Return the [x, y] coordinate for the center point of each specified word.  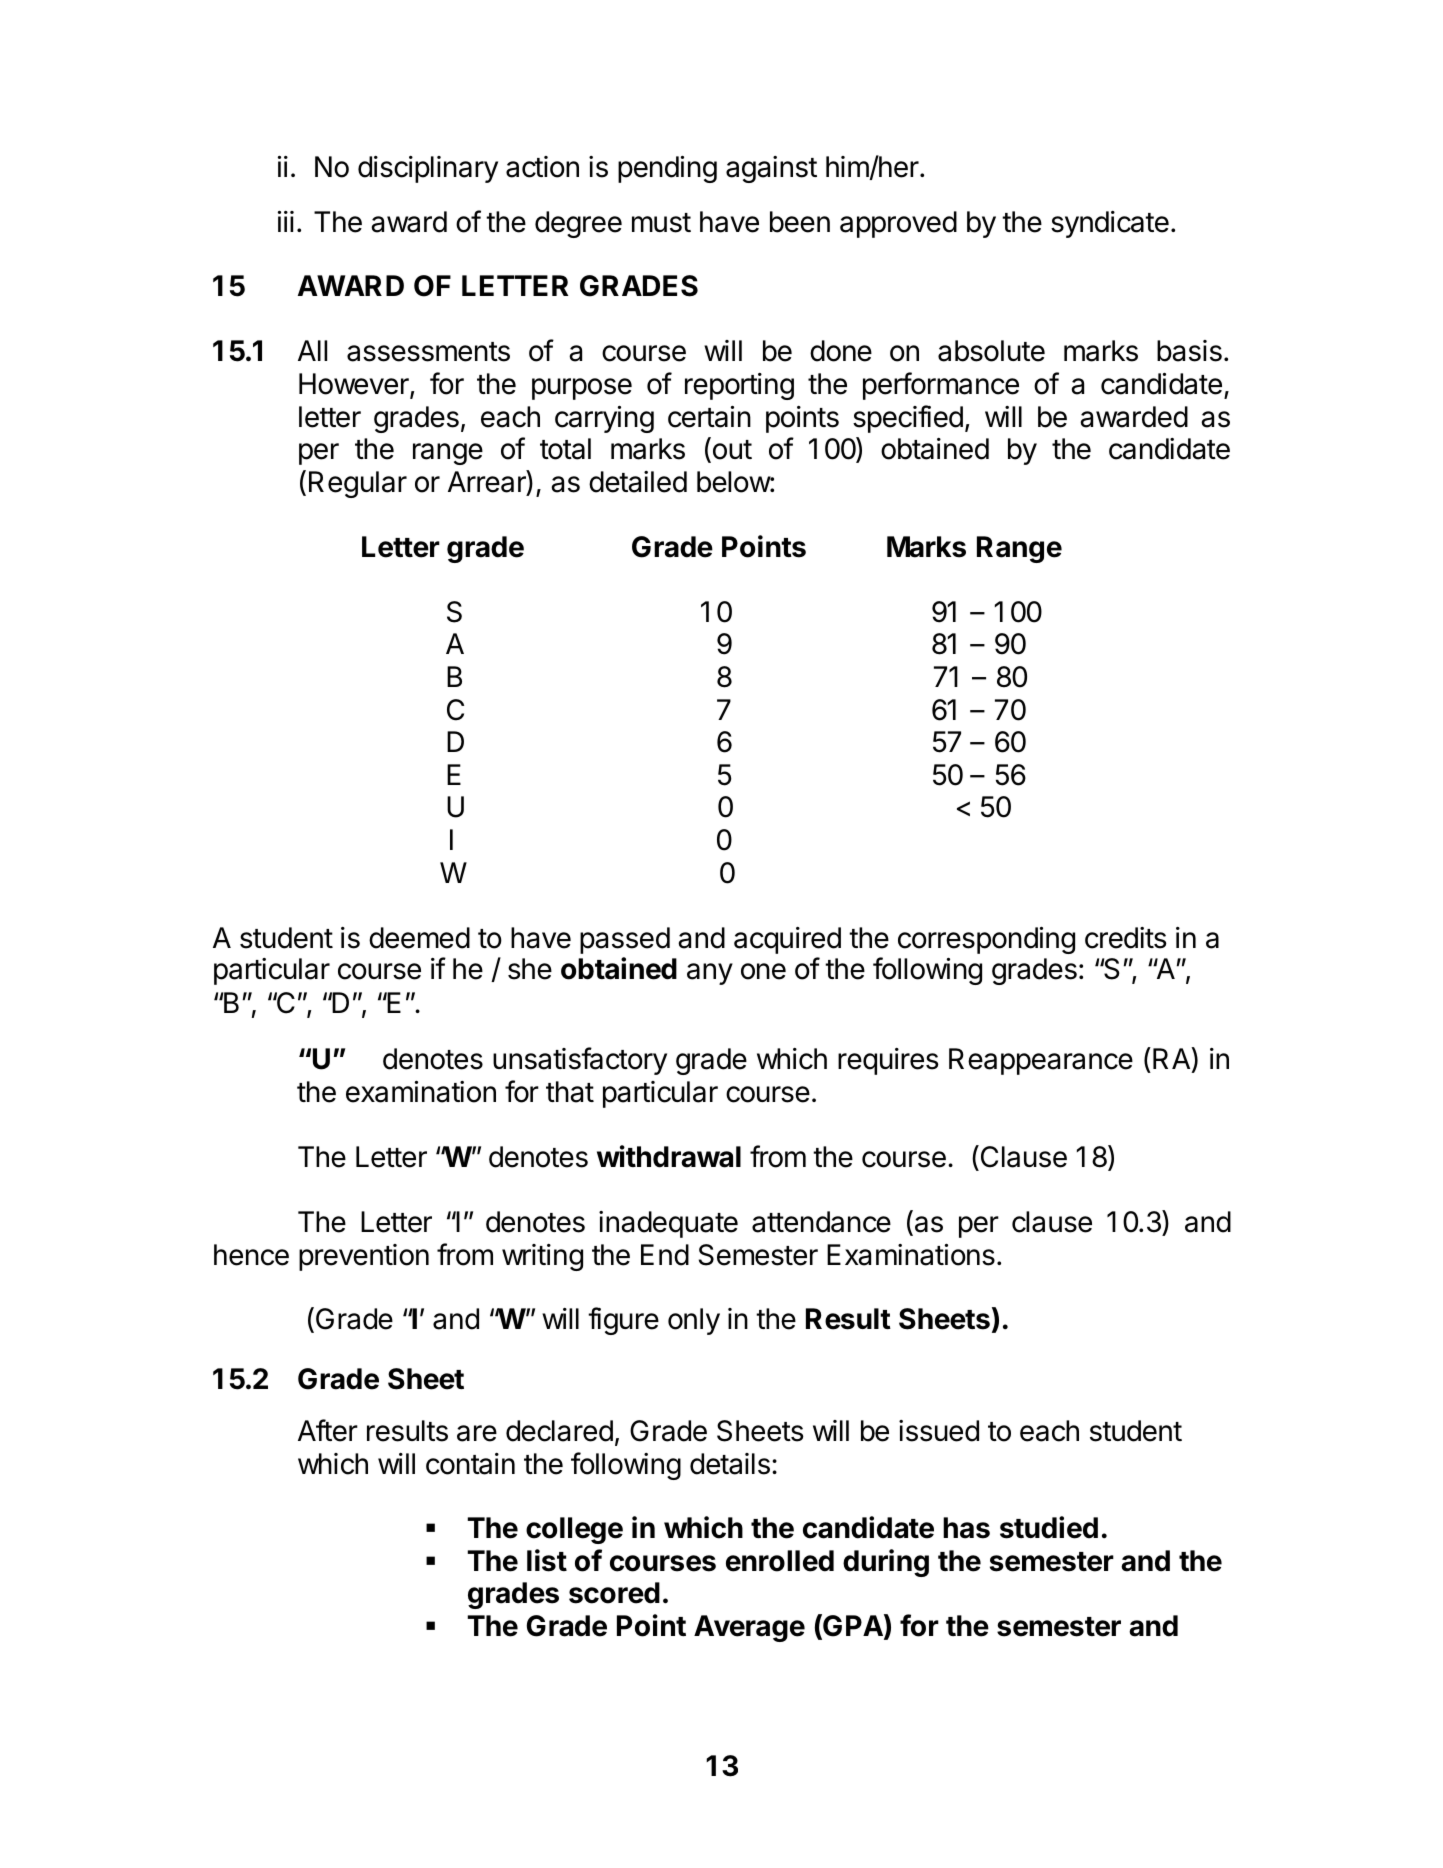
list [547, 1560]
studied [1049, 1527]
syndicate [1110, 224]
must [661, 223]
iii [286, 221]
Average [749, 1628]
